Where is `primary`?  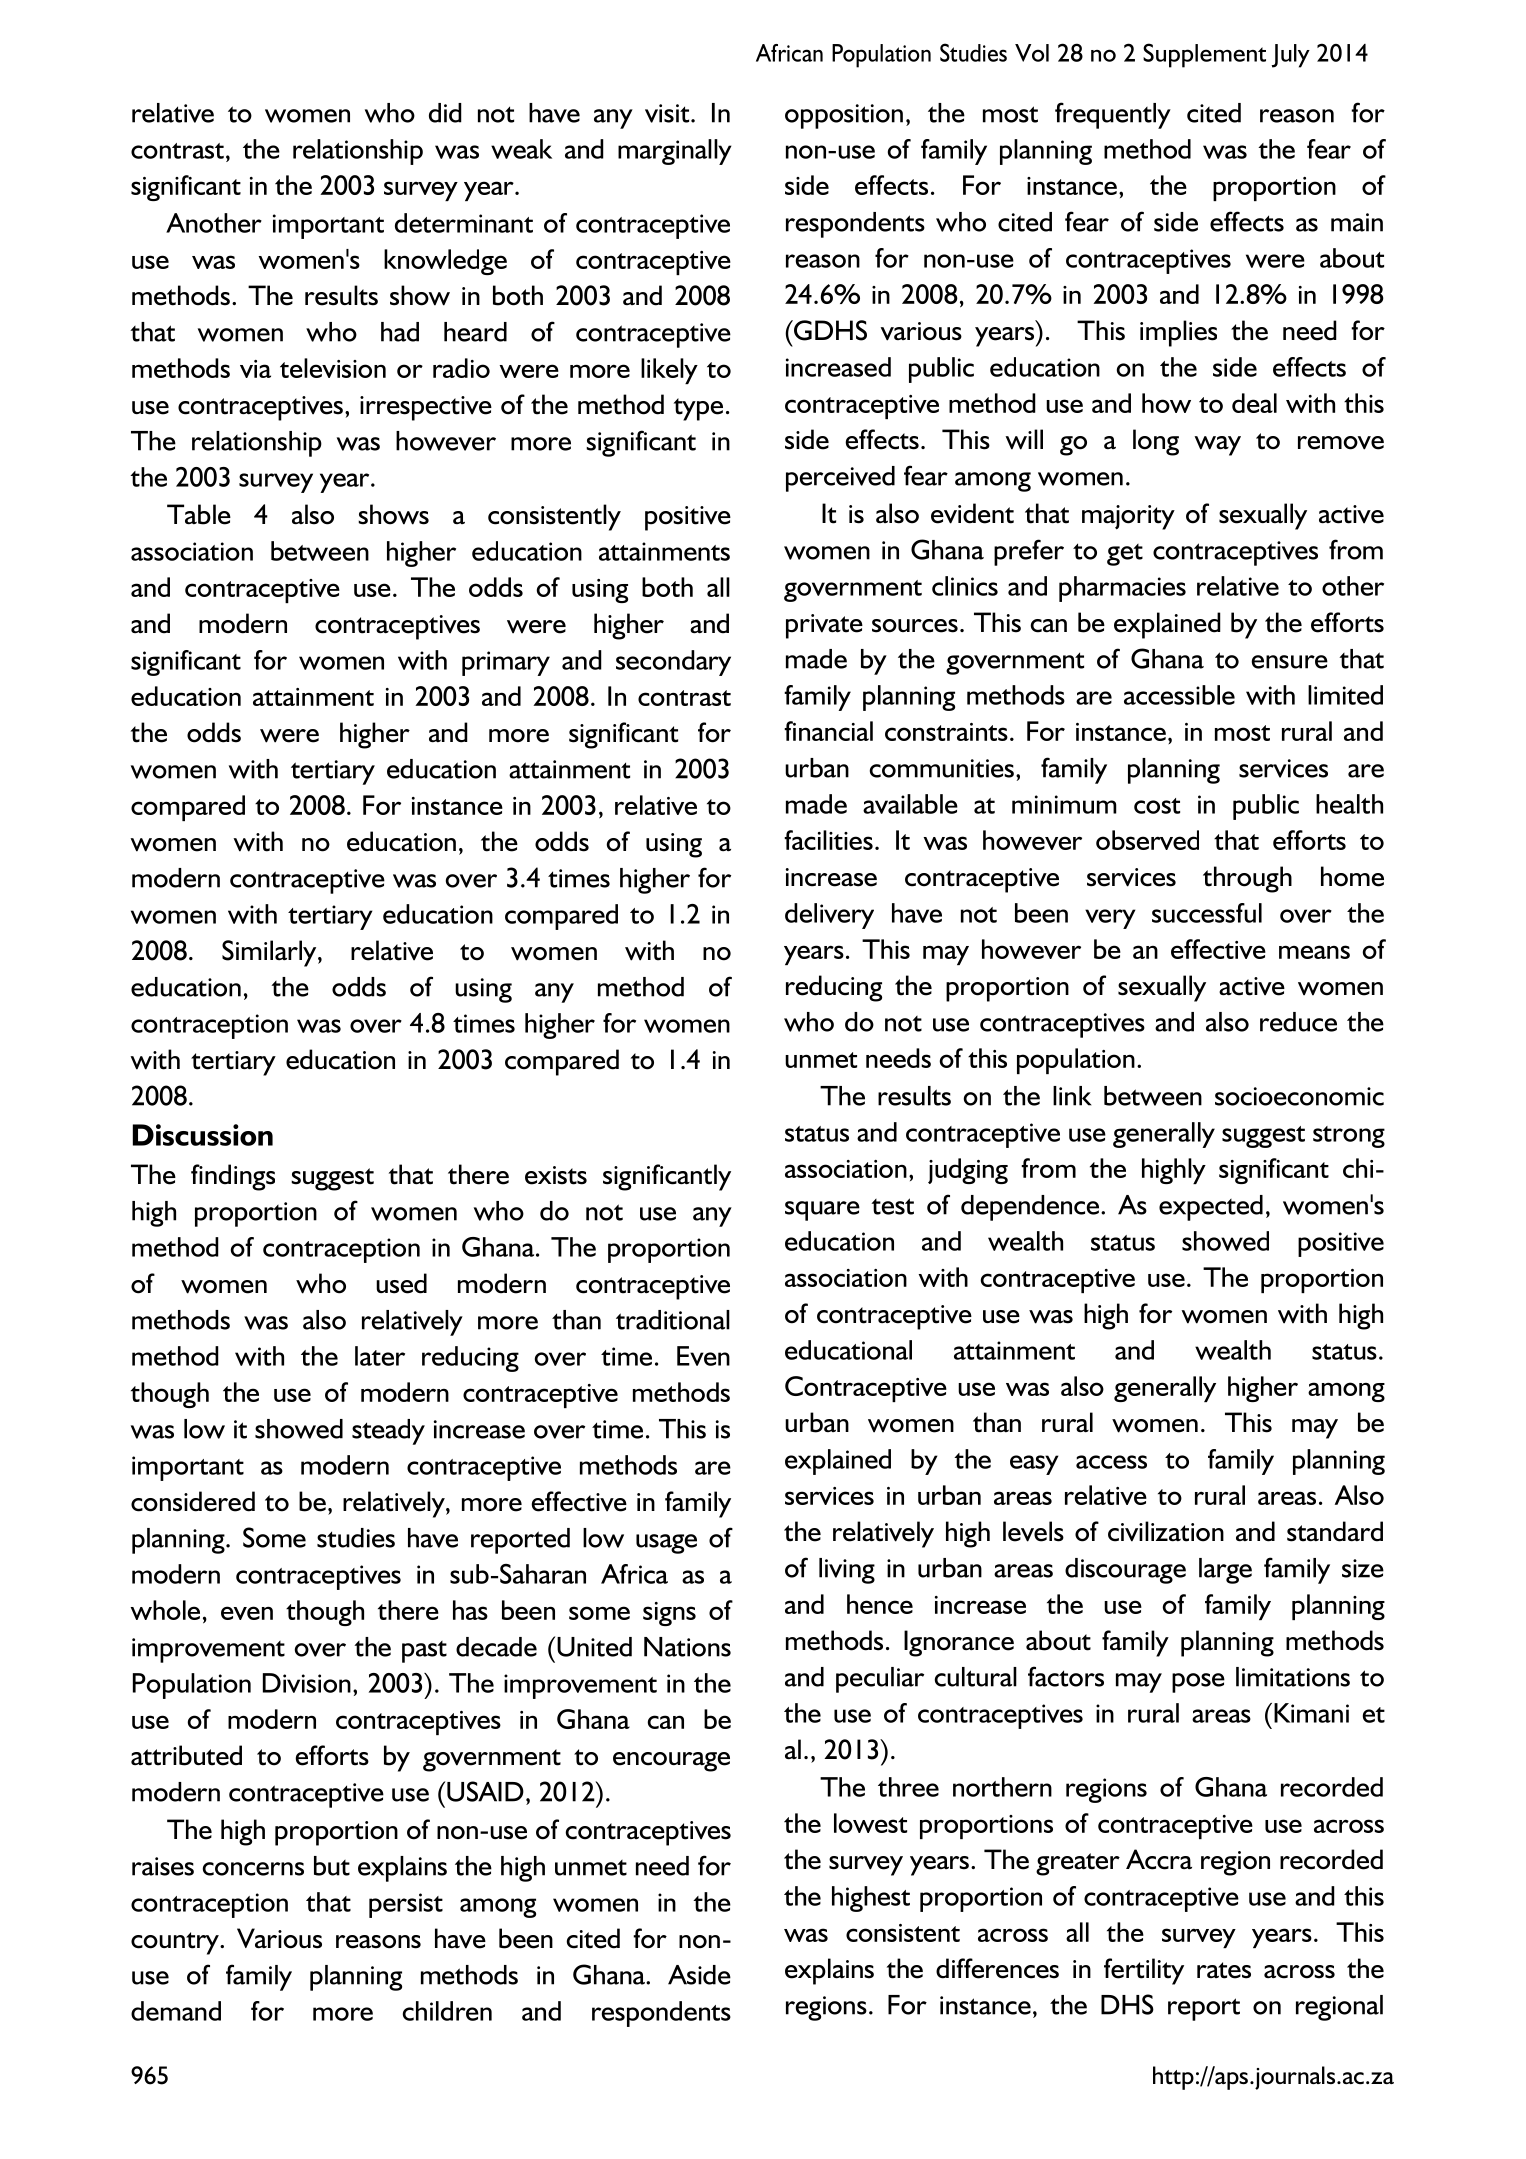
primary is located at coordinates (506, 663).
